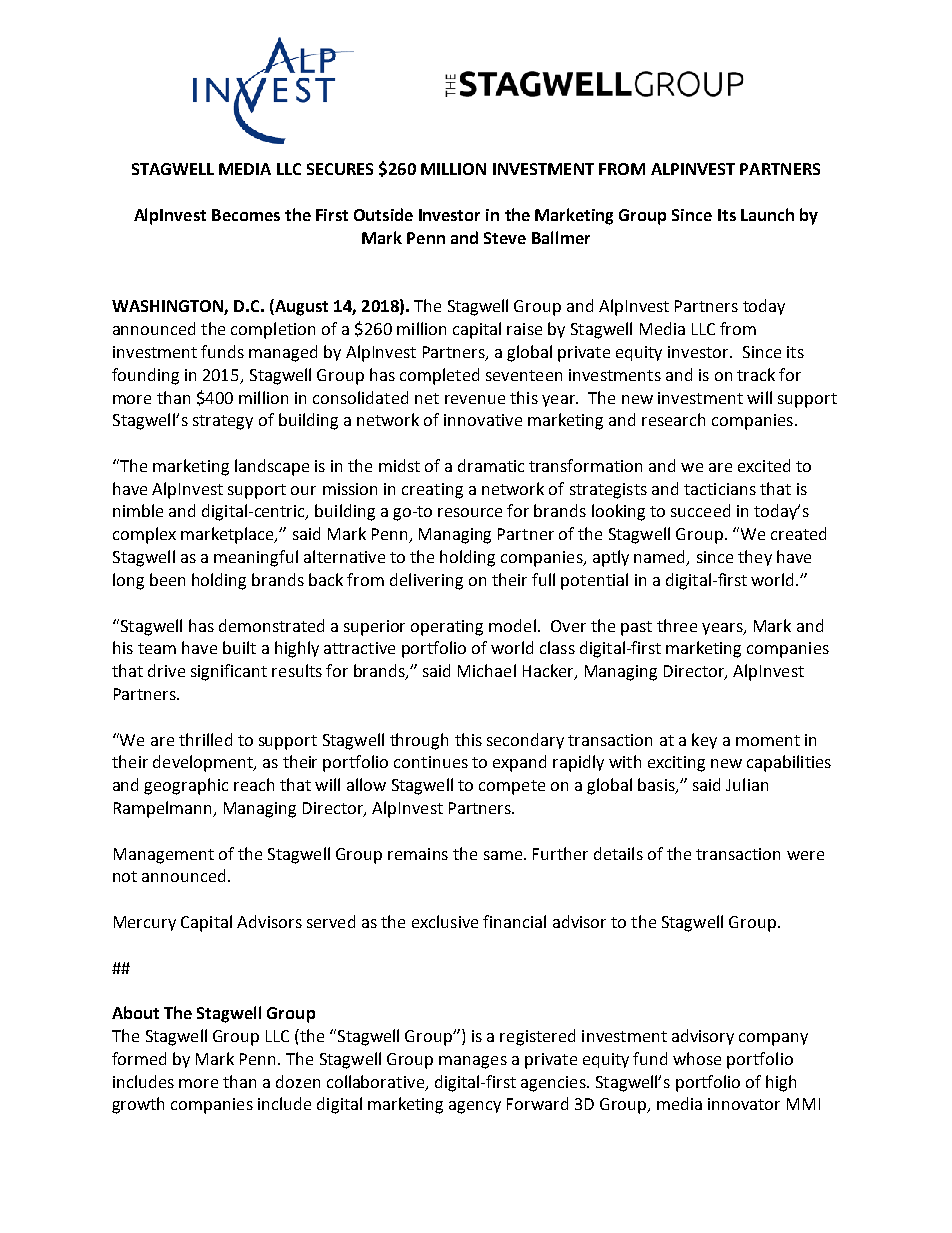  I want to click on operating, so click(447, 628).
